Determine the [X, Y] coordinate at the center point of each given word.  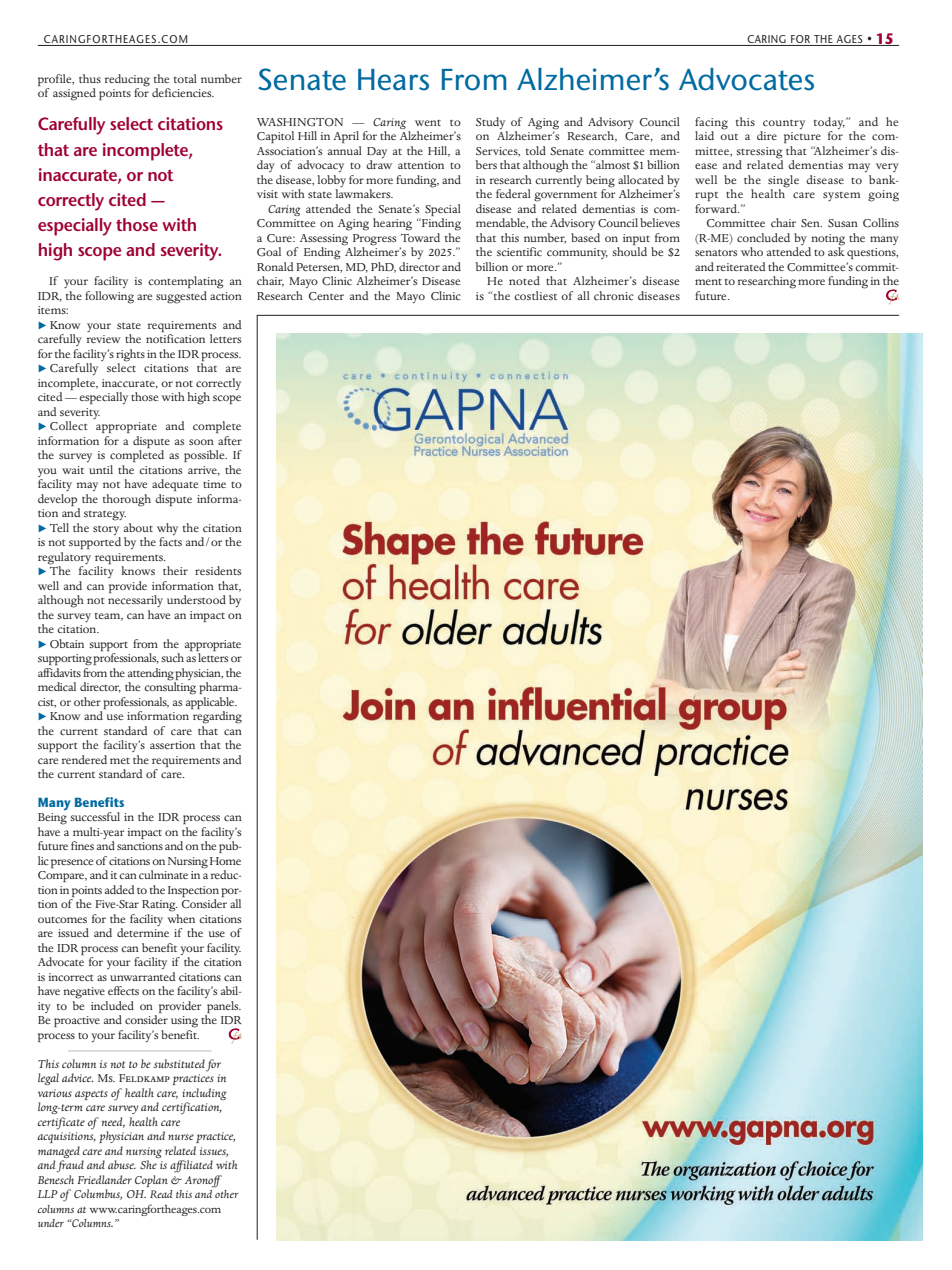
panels [224, 1007]
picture [802, 137]
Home [225, 861]
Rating [160, 906]
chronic [614, 295]
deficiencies [183, 92]
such [172, 657]
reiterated [741, 266]
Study [492, 124]
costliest [535, 295]
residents [218, 570]
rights [130, 356]
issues [213, 1152]
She [148, 1164]
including [204, 1094]
